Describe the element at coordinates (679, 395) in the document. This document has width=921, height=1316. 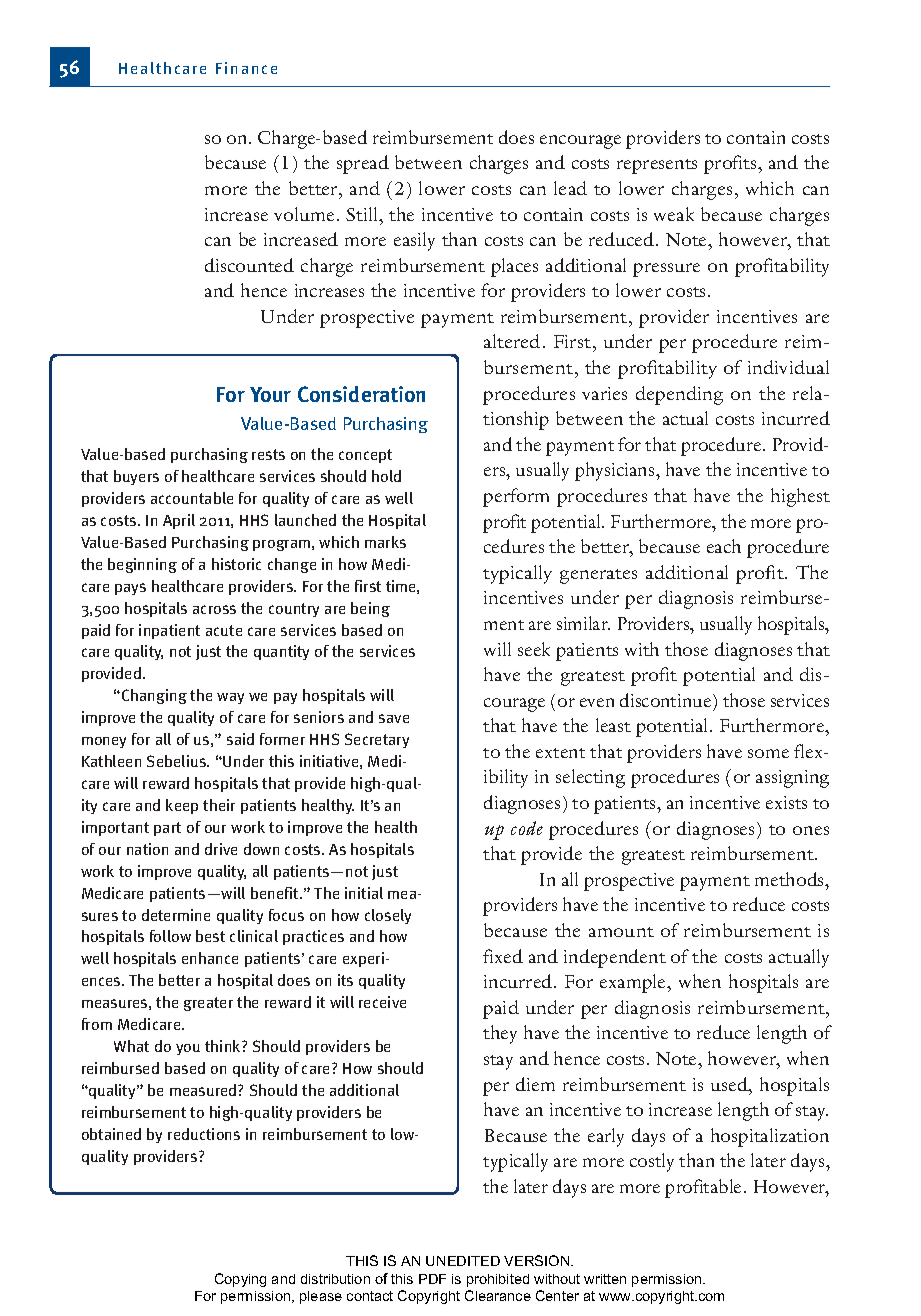
I see `depending` at that location.
